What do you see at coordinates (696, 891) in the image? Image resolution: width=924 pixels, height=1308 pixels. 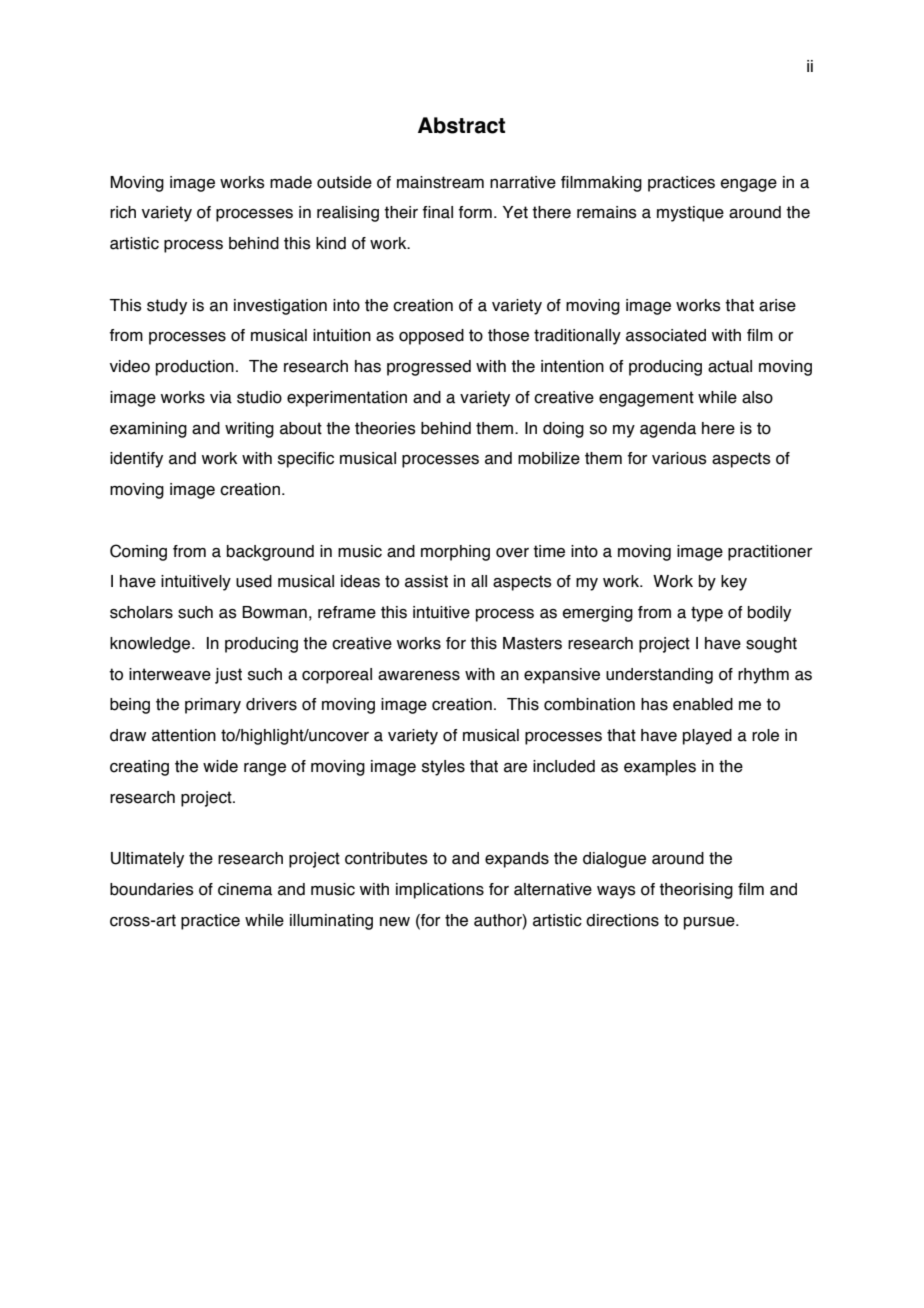 I see `theorising` at bounding box center [696, 891].
